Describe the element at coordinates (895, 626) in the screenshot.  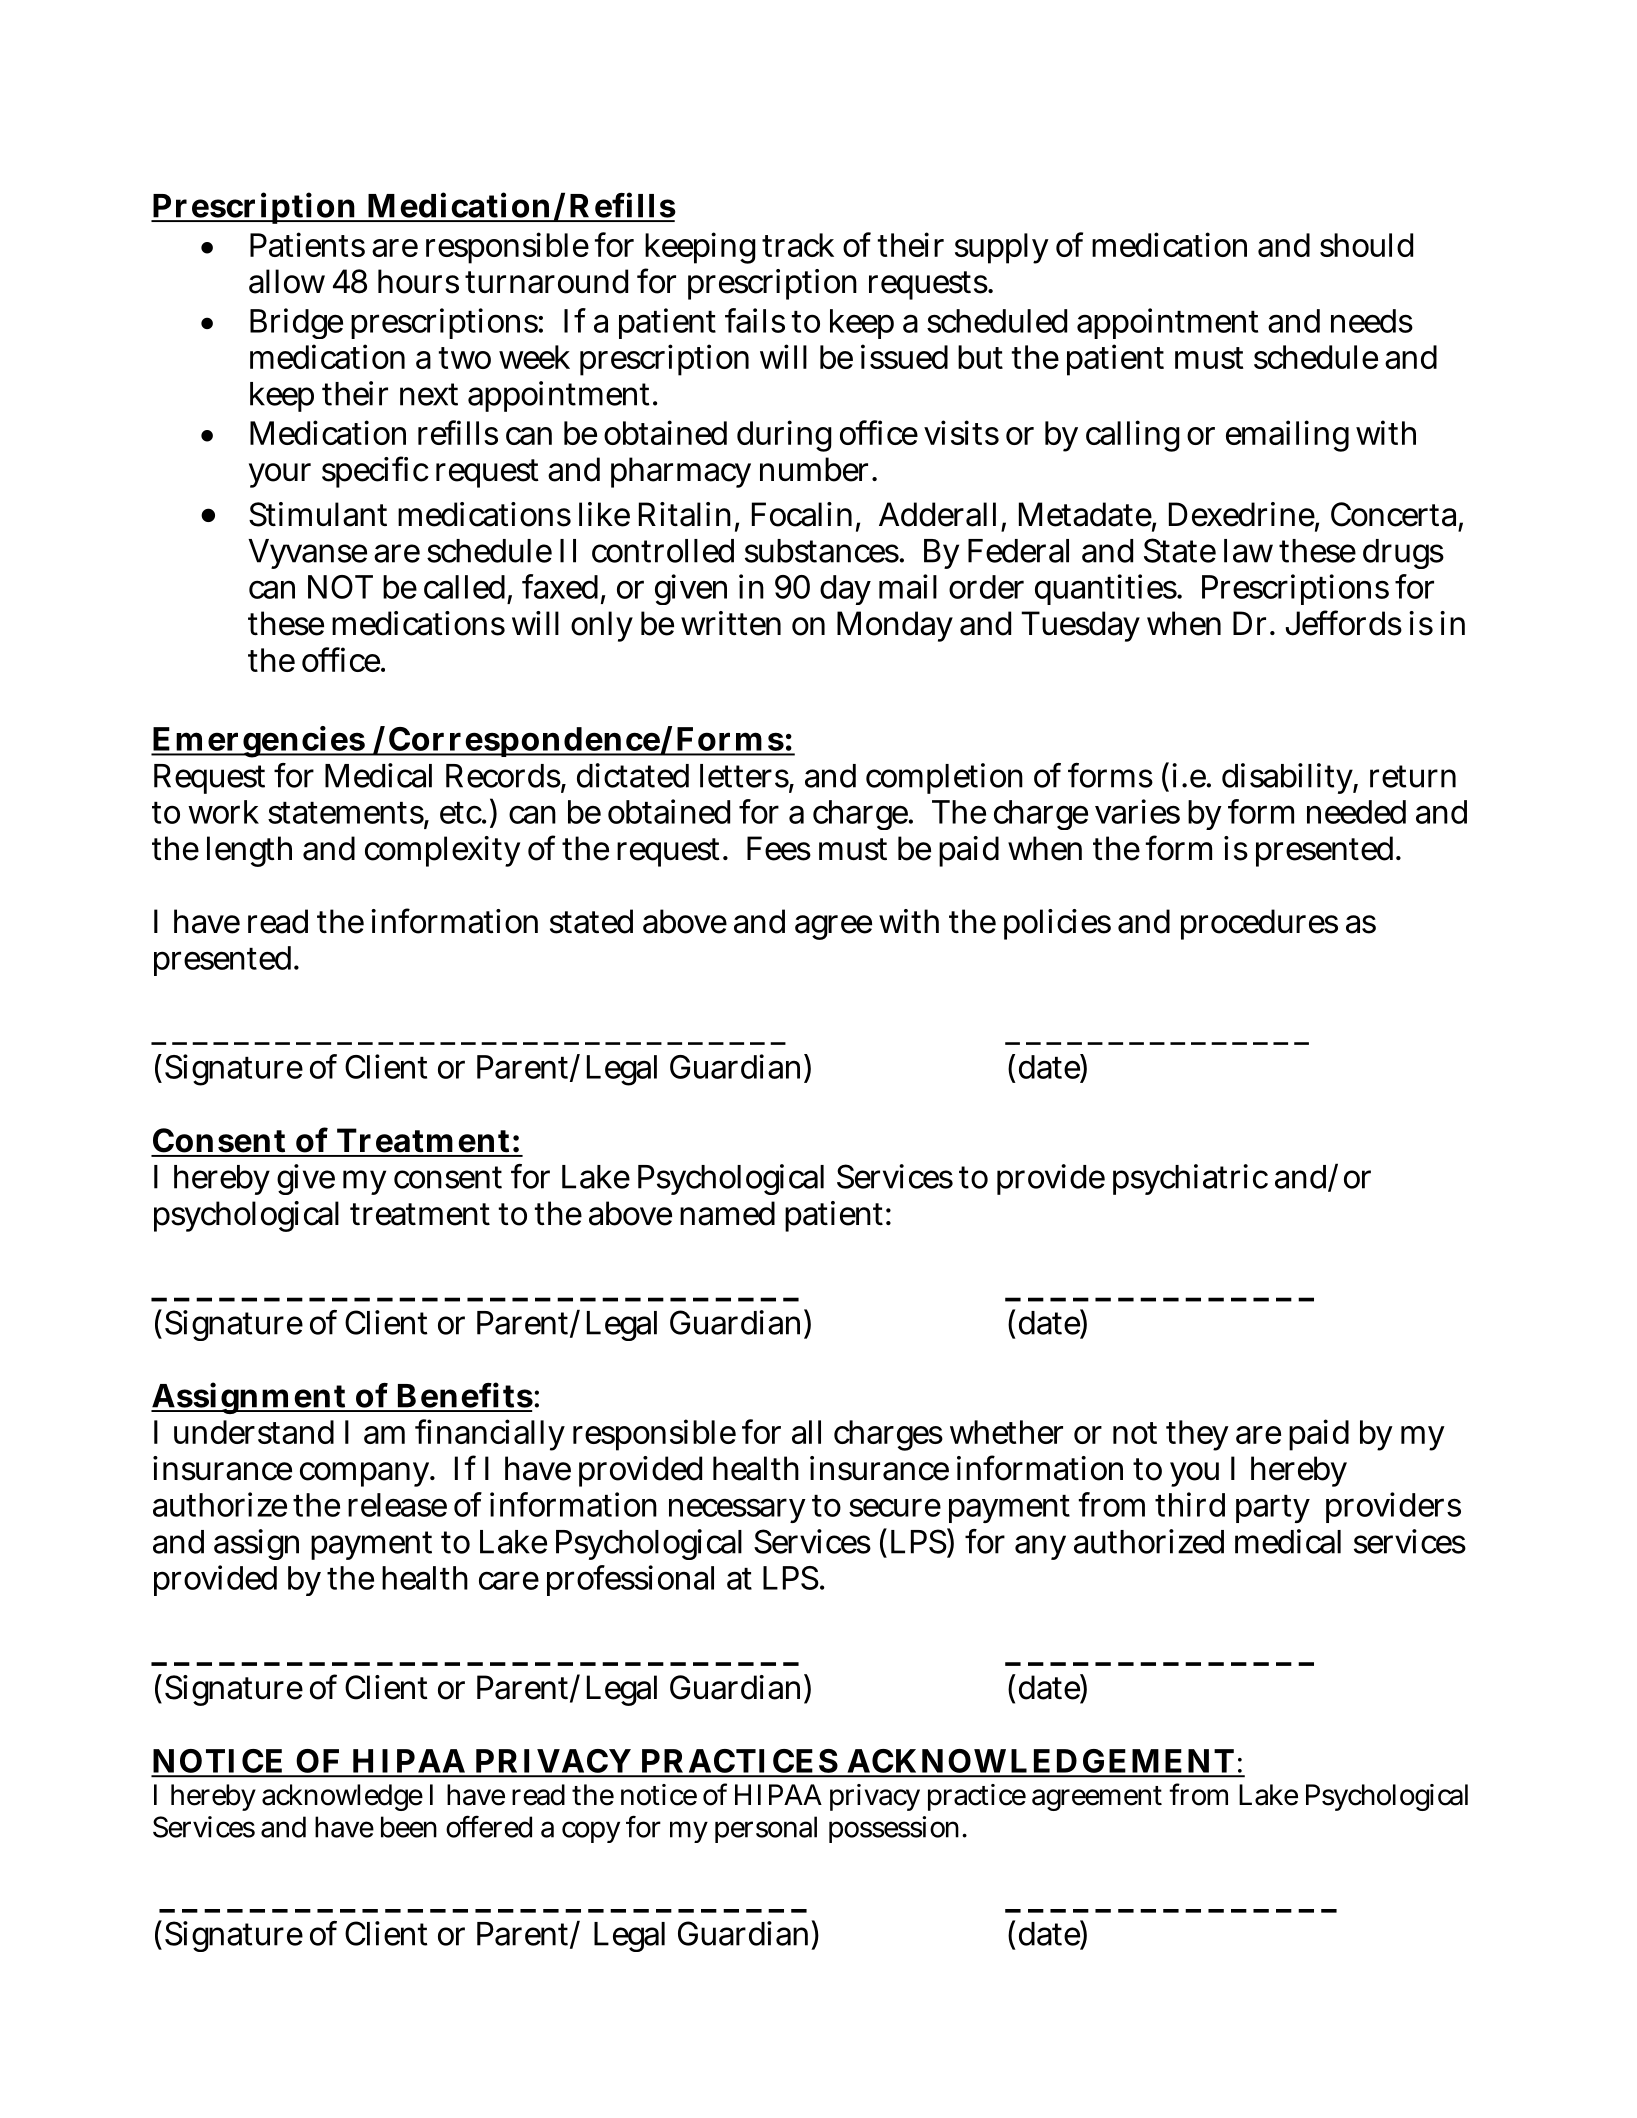
I see `Monday` at that location.
